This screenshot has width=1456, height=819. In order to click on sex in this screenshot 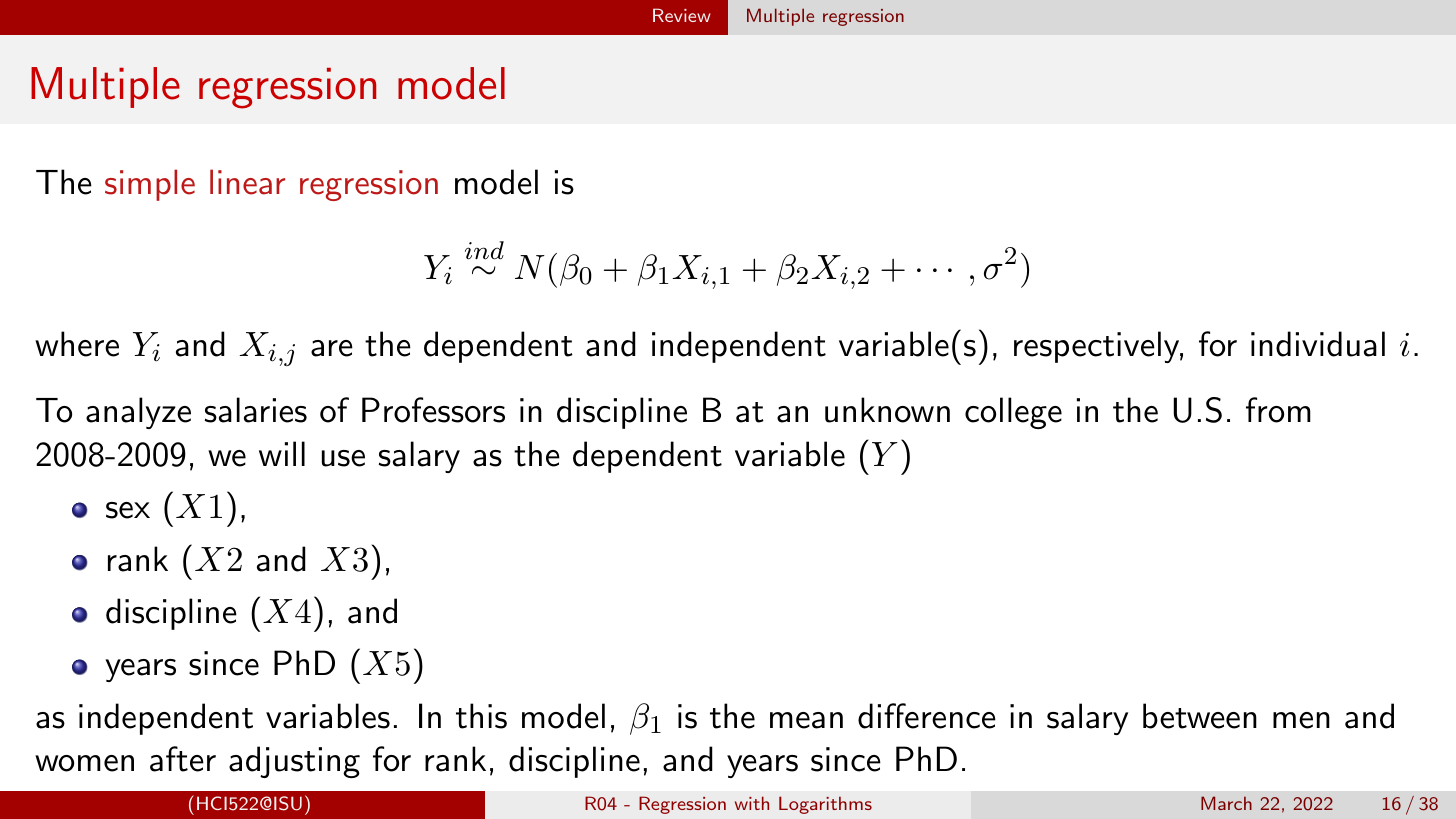, I will do `click(128, 510)`.
